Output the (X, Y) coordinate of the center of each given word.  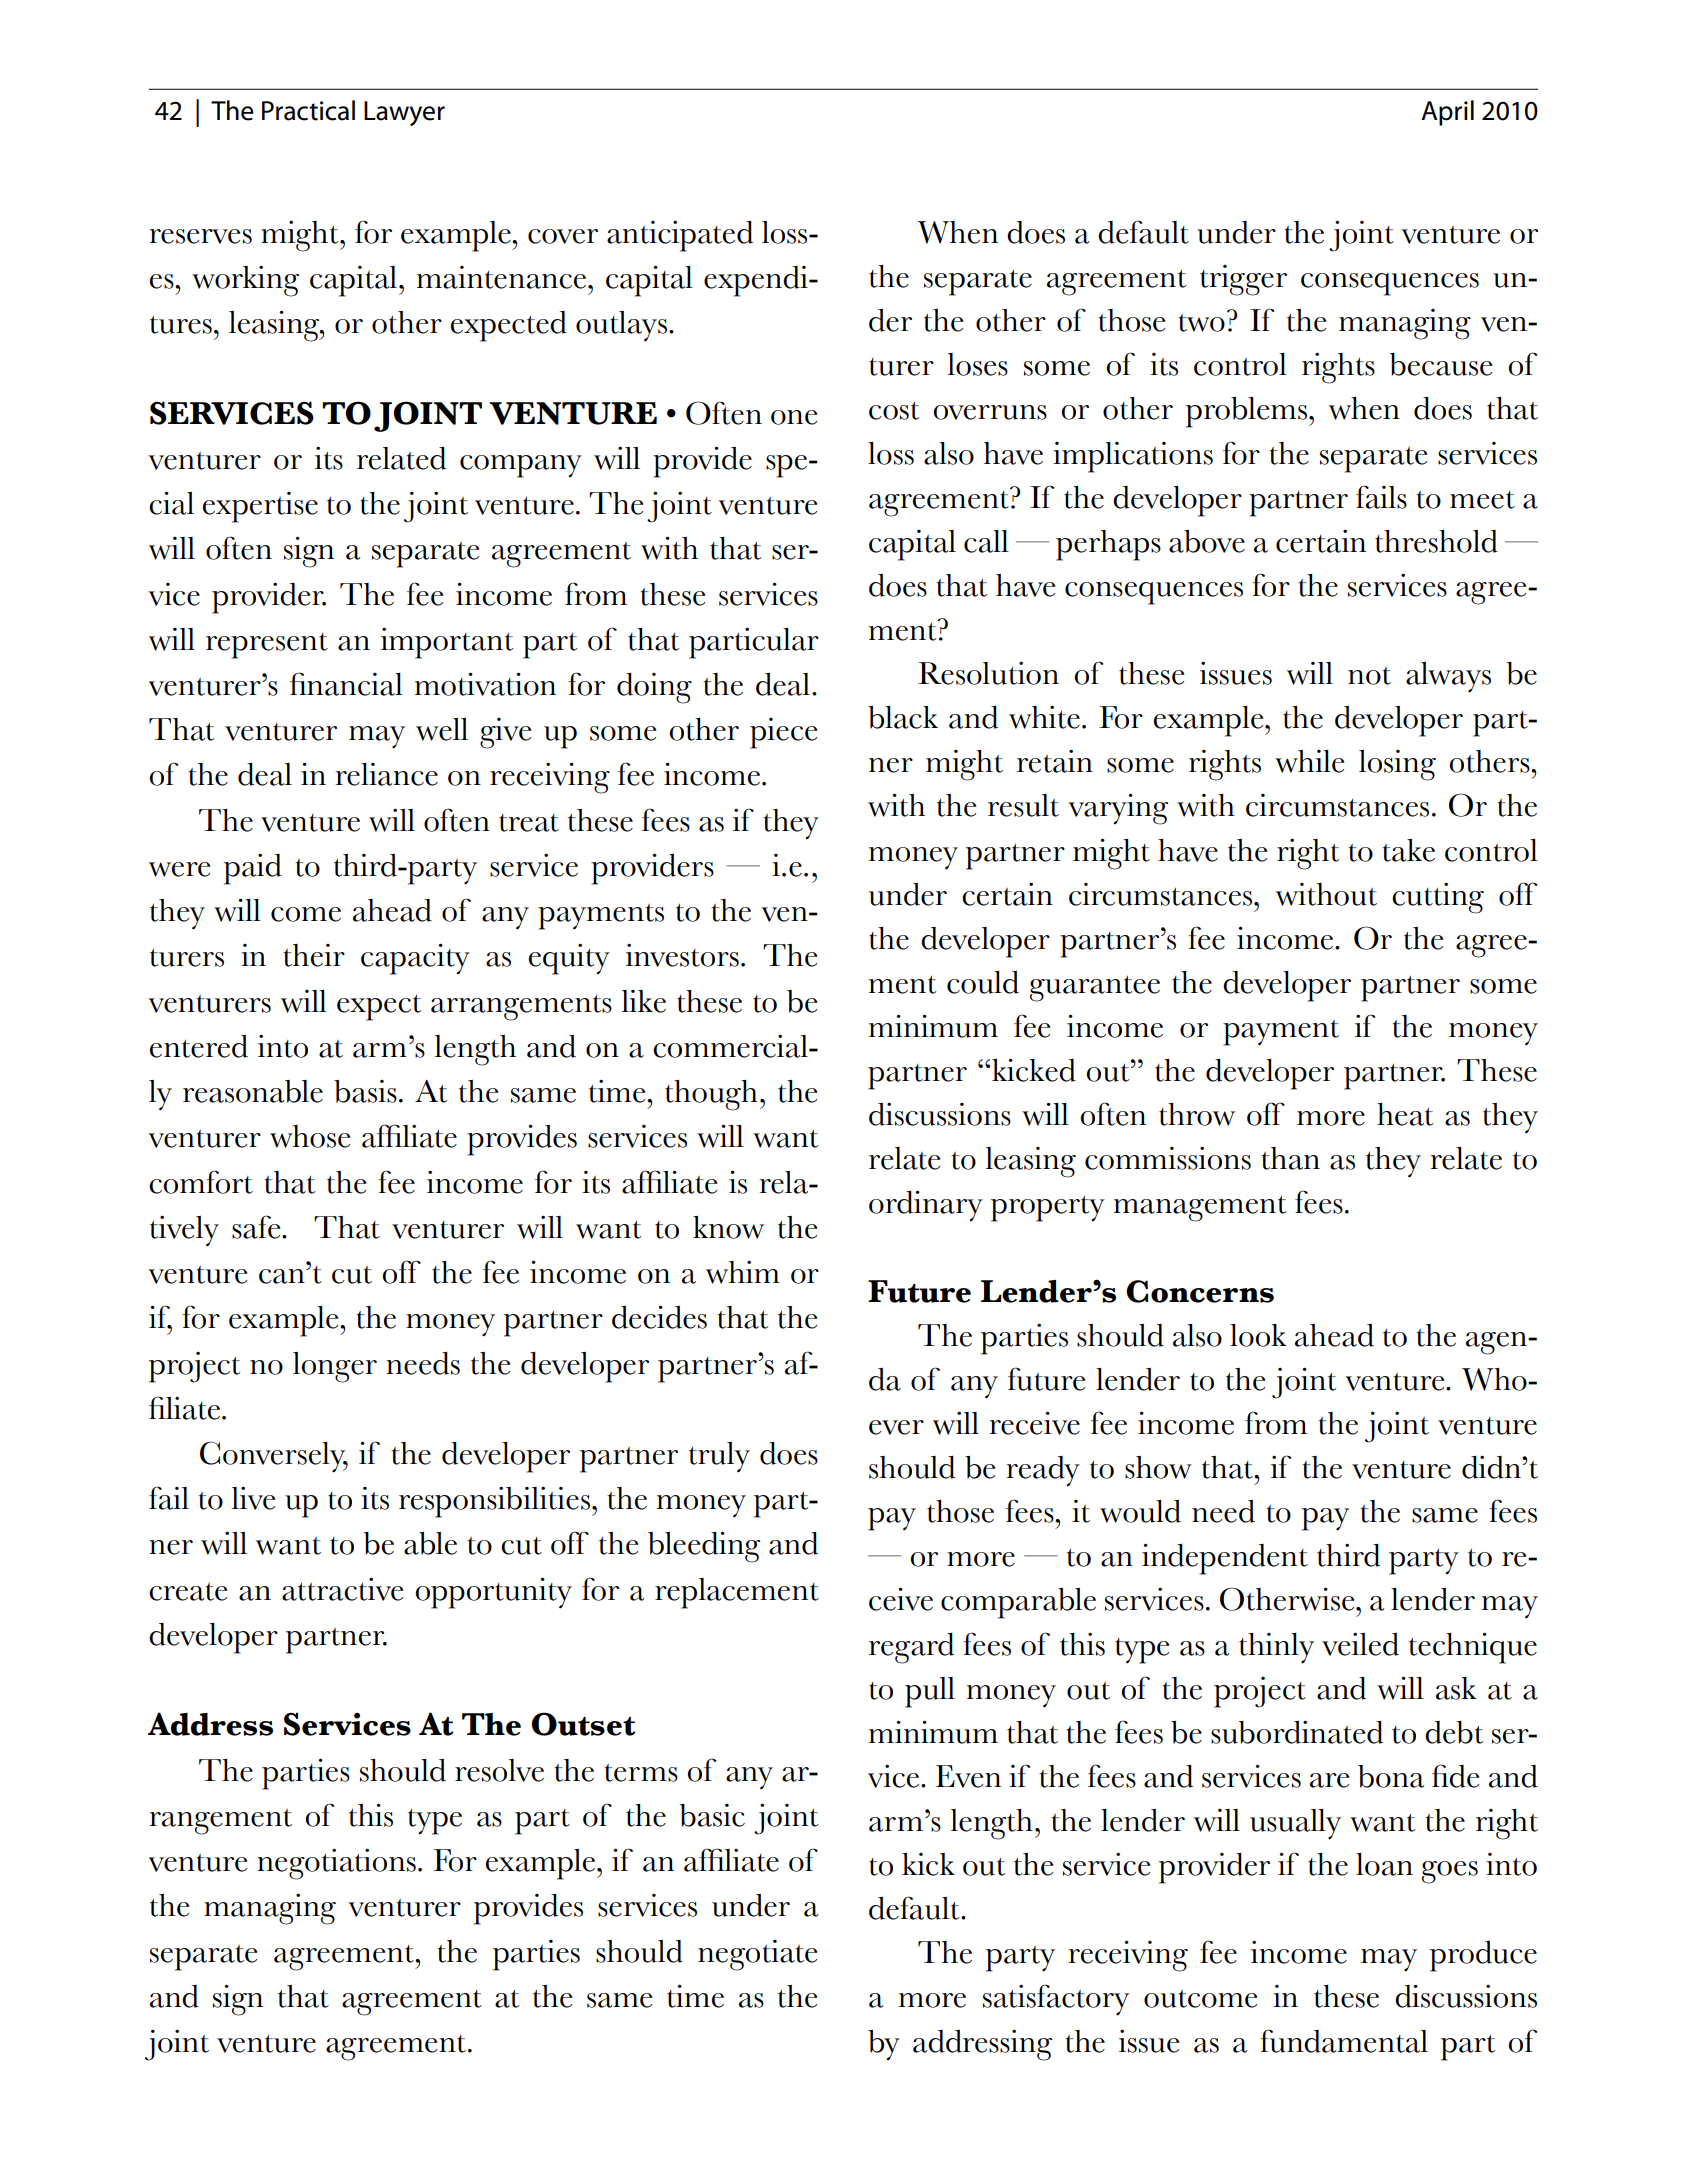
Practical (308, 110)
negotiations (336, 1864)
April (1447, 113)
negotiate (757, 1955)
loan (1384, 1864)
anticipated (680, 236)
